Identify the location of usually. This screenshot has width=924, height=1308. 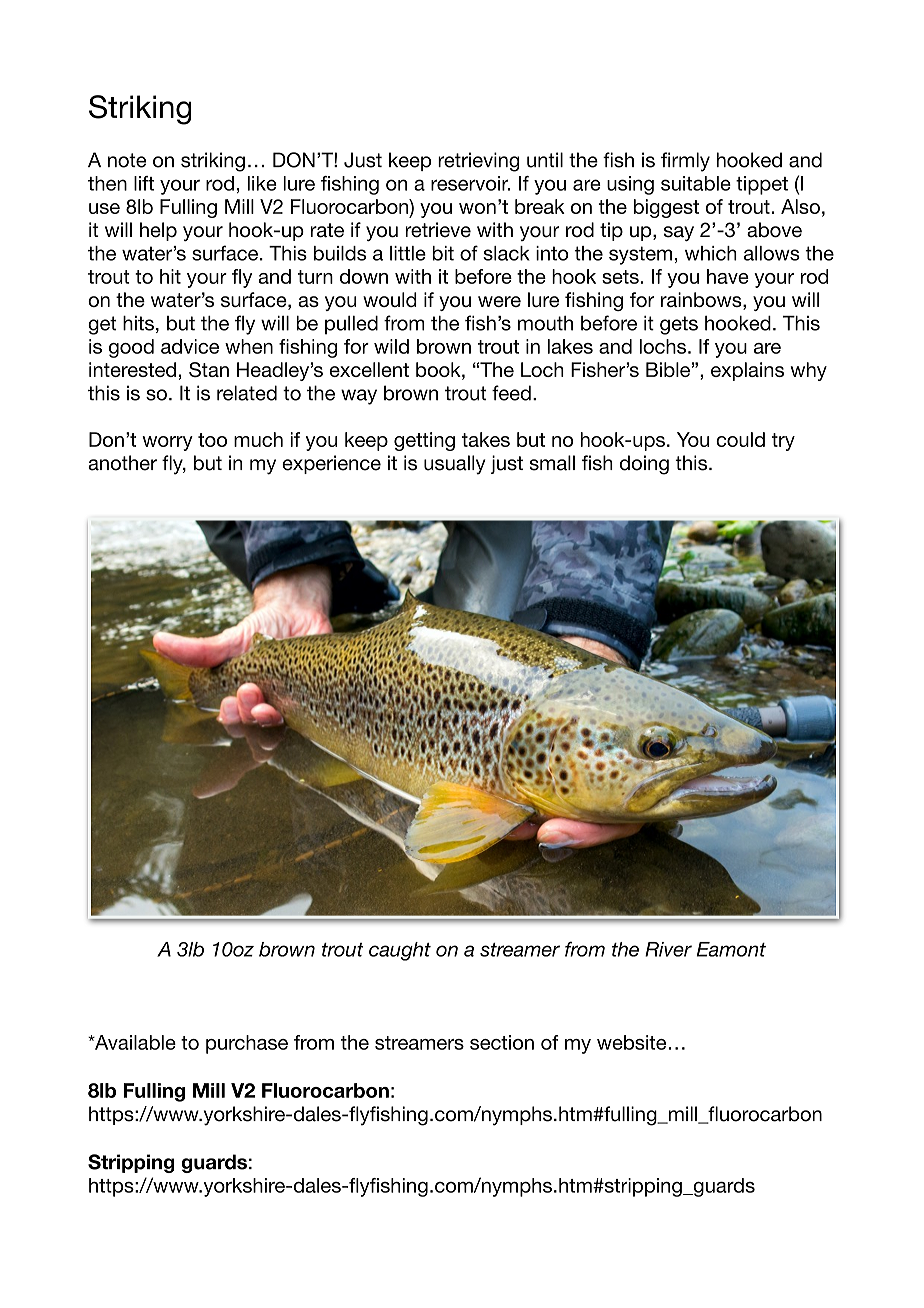
(454, 465).
